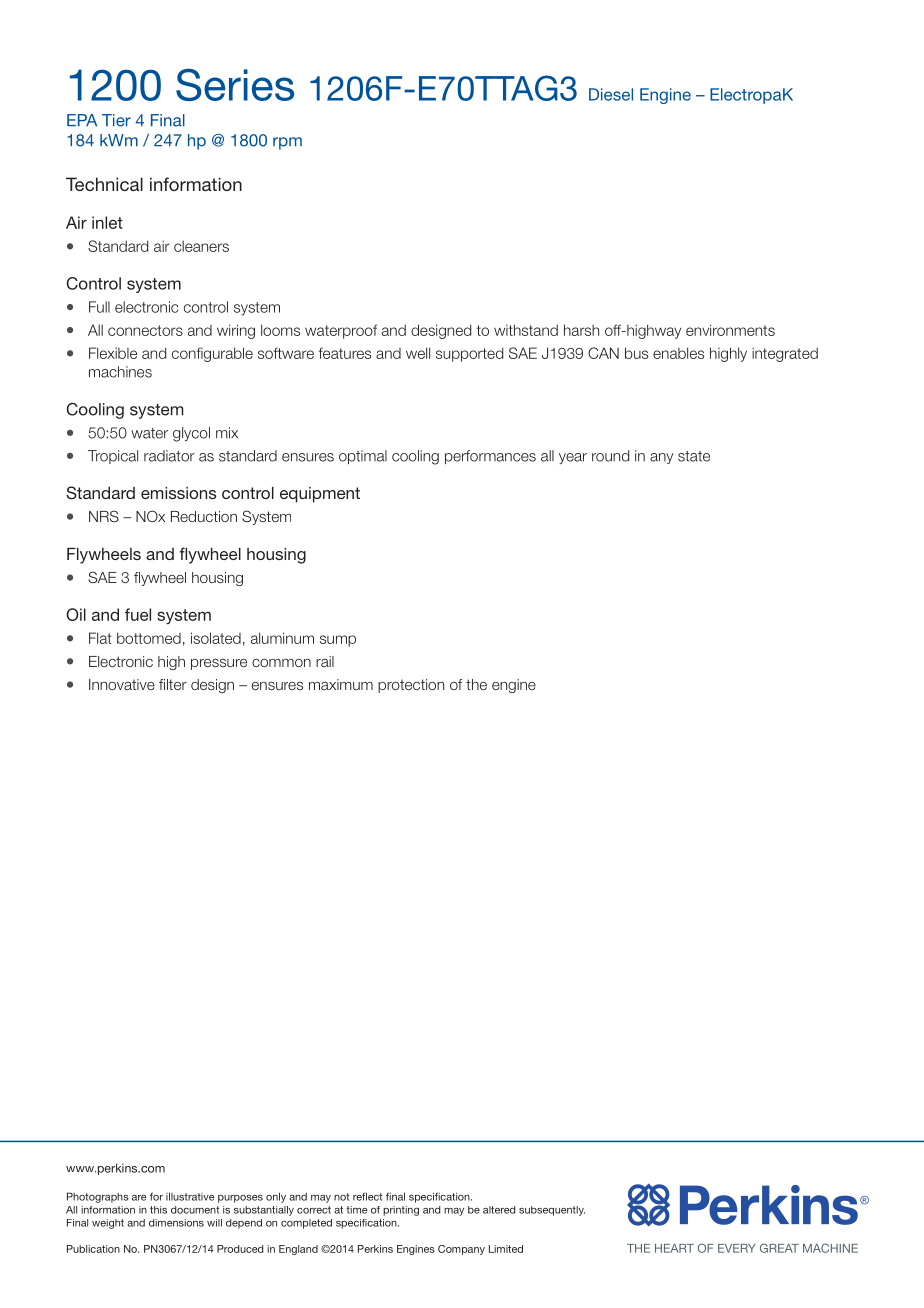 The height and width of the image is (1308, 924). What do you see at coordinates (552, 1211) in the image?
I see `subsequently` at bounding box center [552, 1211].
